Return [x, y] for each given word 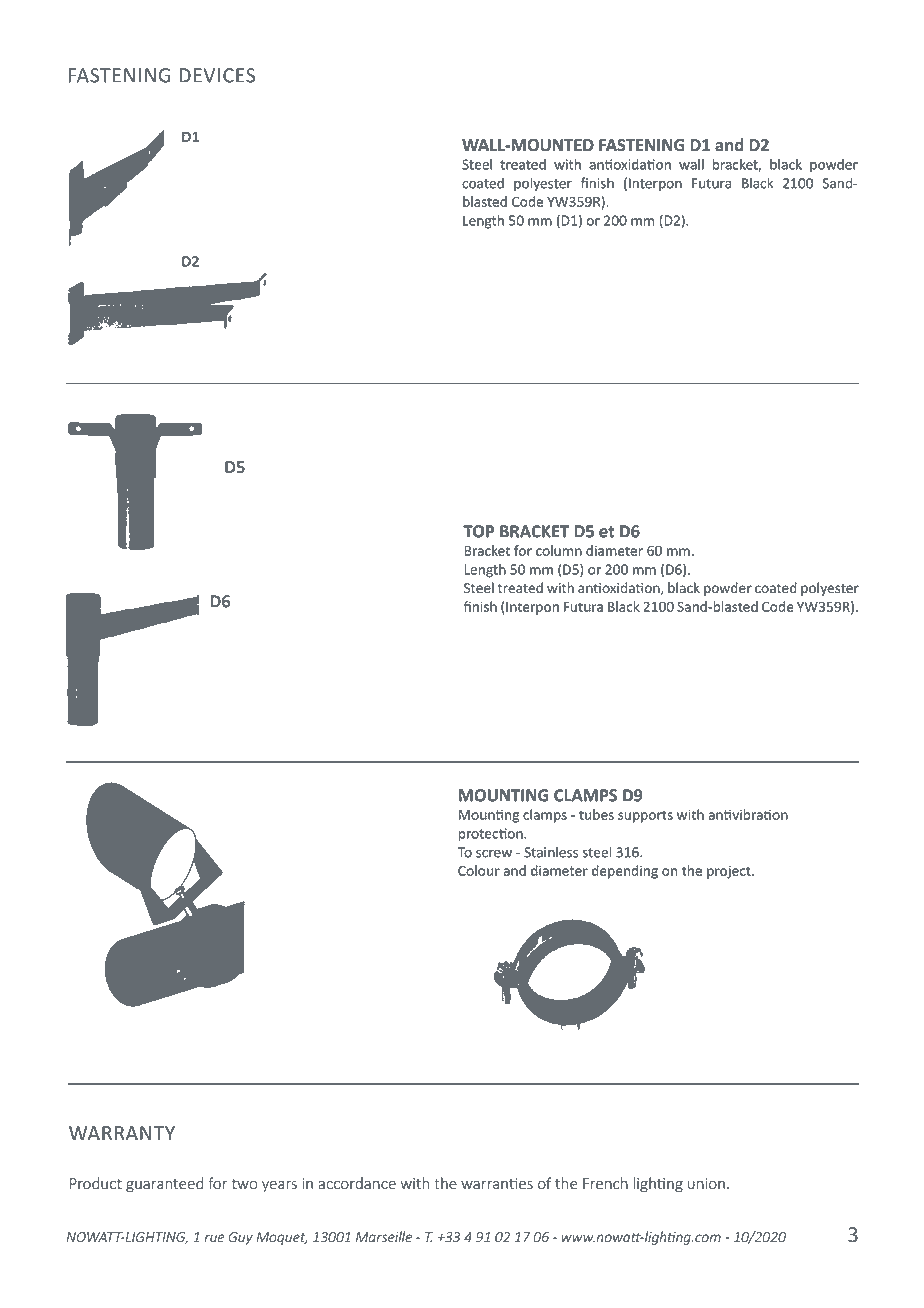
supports [645, 816]
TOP [478, 531]
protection [492, 835]
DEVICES [217, 75]
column [559, 550]
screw [494, 854]
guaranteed [164, 1184]
